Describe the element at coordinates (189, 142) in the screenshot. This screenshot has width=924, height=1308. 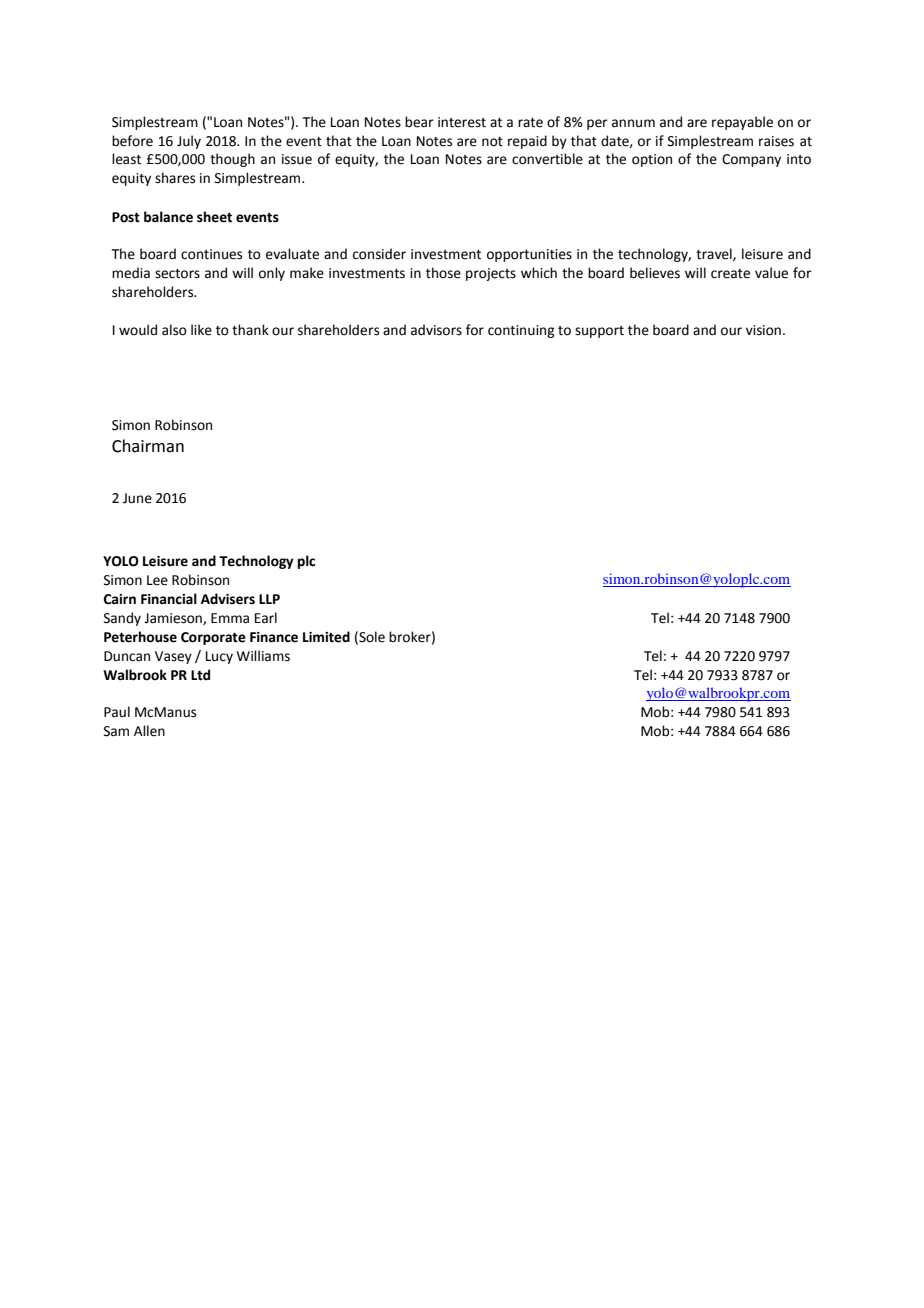
I see `July` at that location.
